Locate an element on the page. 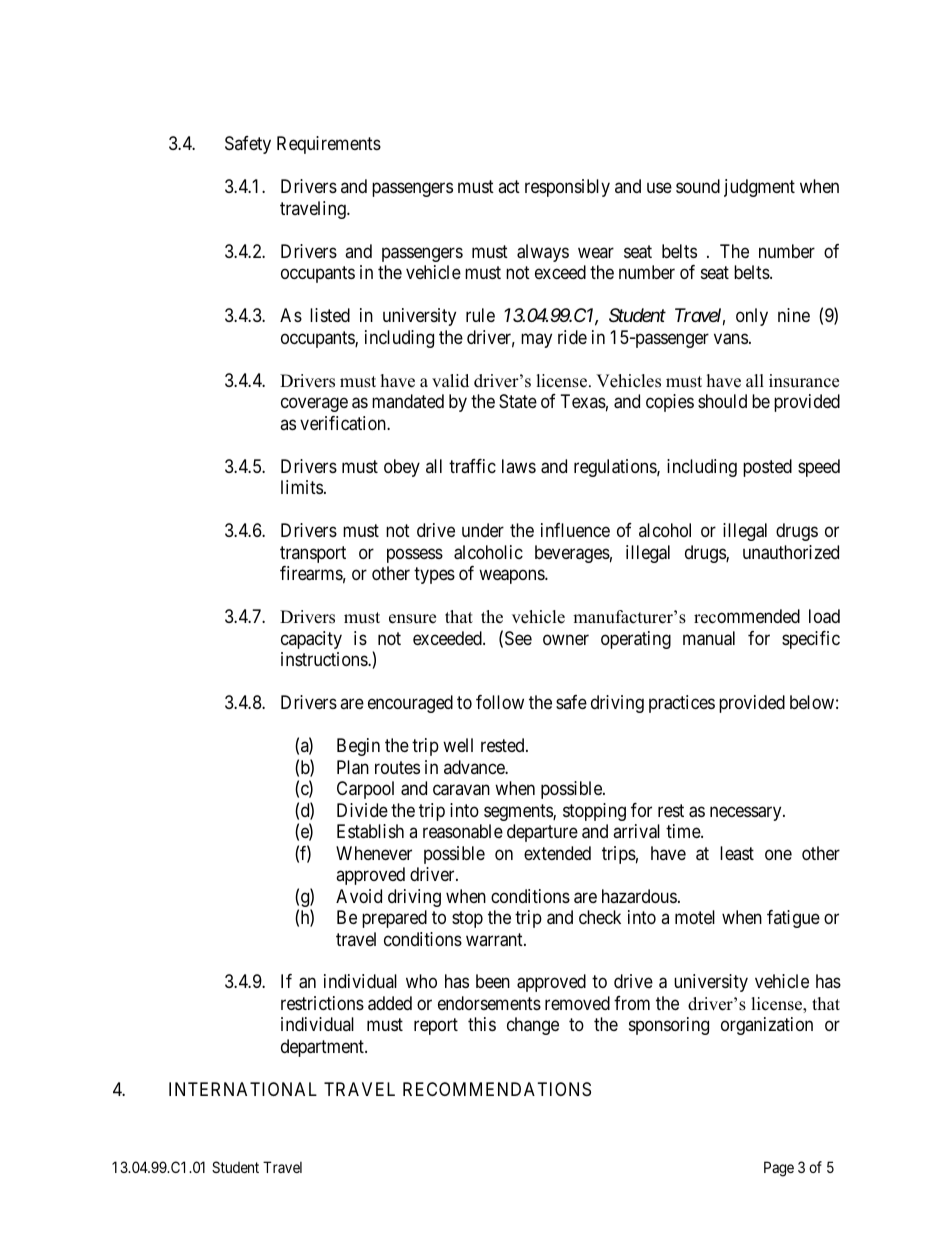 This page has height=1233, width=952. owner is located at coordinates (566, 639).
